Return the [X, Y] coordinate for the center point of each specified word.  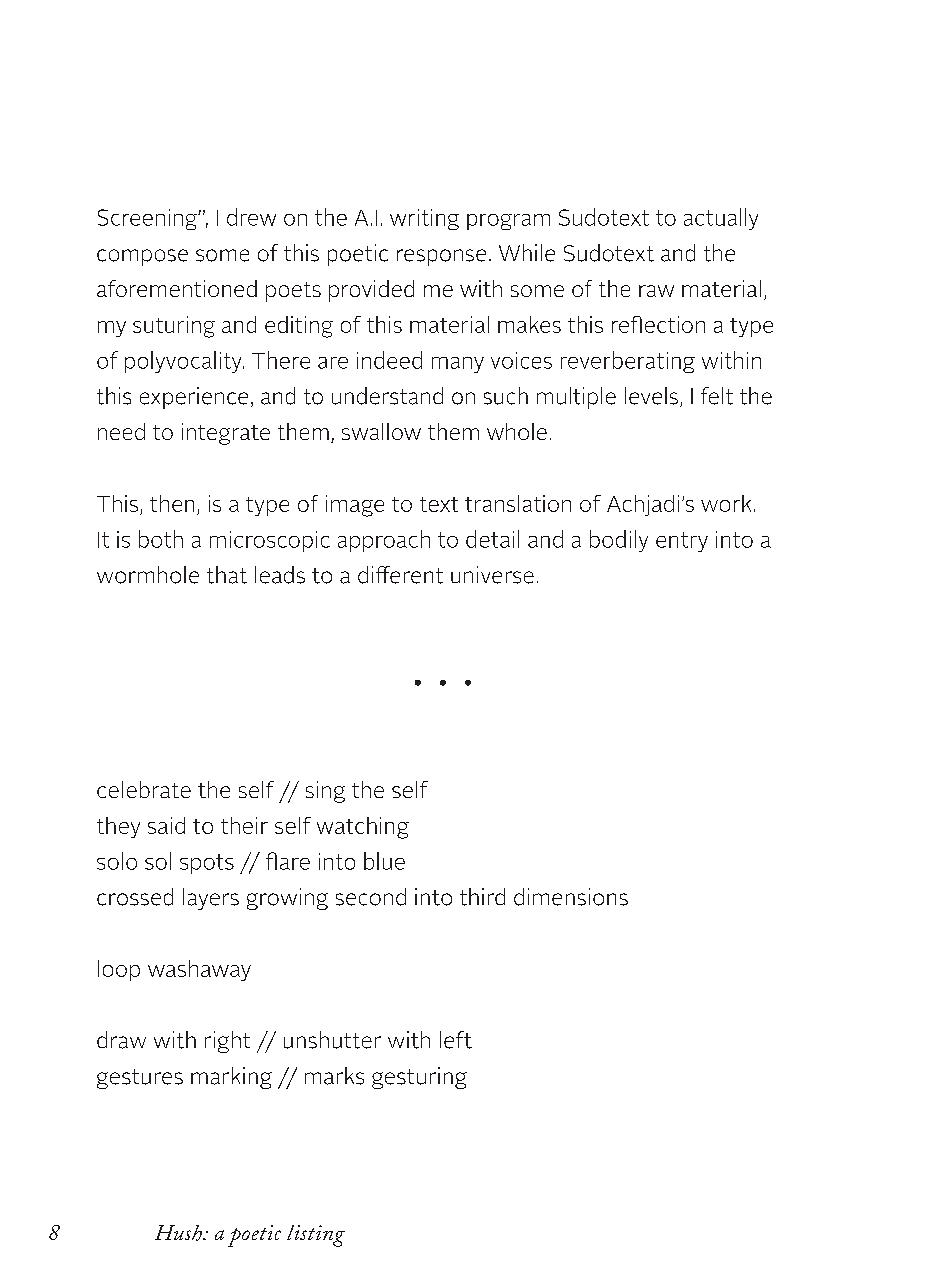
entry [682, 542]
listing [316, 1236]
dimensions [571, 897]
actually [721, 219]
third [482, 897]
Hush [179, 1233]
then [172, 503]
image [355, 506]
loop [119, 970]
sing [325, 792]
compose [142, 257]
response [441, 257]
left [456, 1040]
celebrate [144, 789]
